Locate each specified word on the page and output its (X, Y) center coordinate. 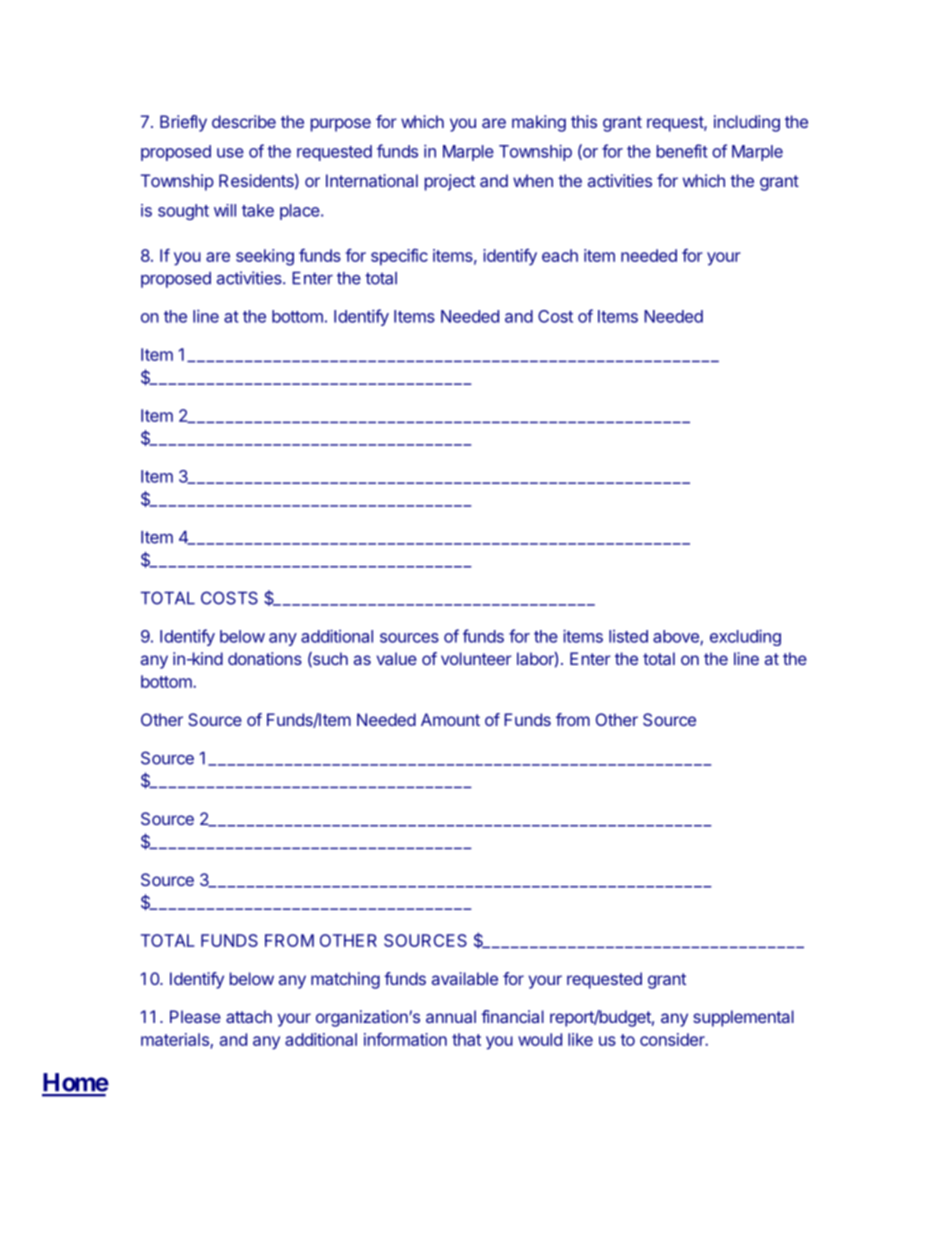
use (230, 153)
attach (249, 1016)
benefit (682, 151)
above (677, 637)
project (450, 182)
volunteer (476, 658)
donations (265, 658)
